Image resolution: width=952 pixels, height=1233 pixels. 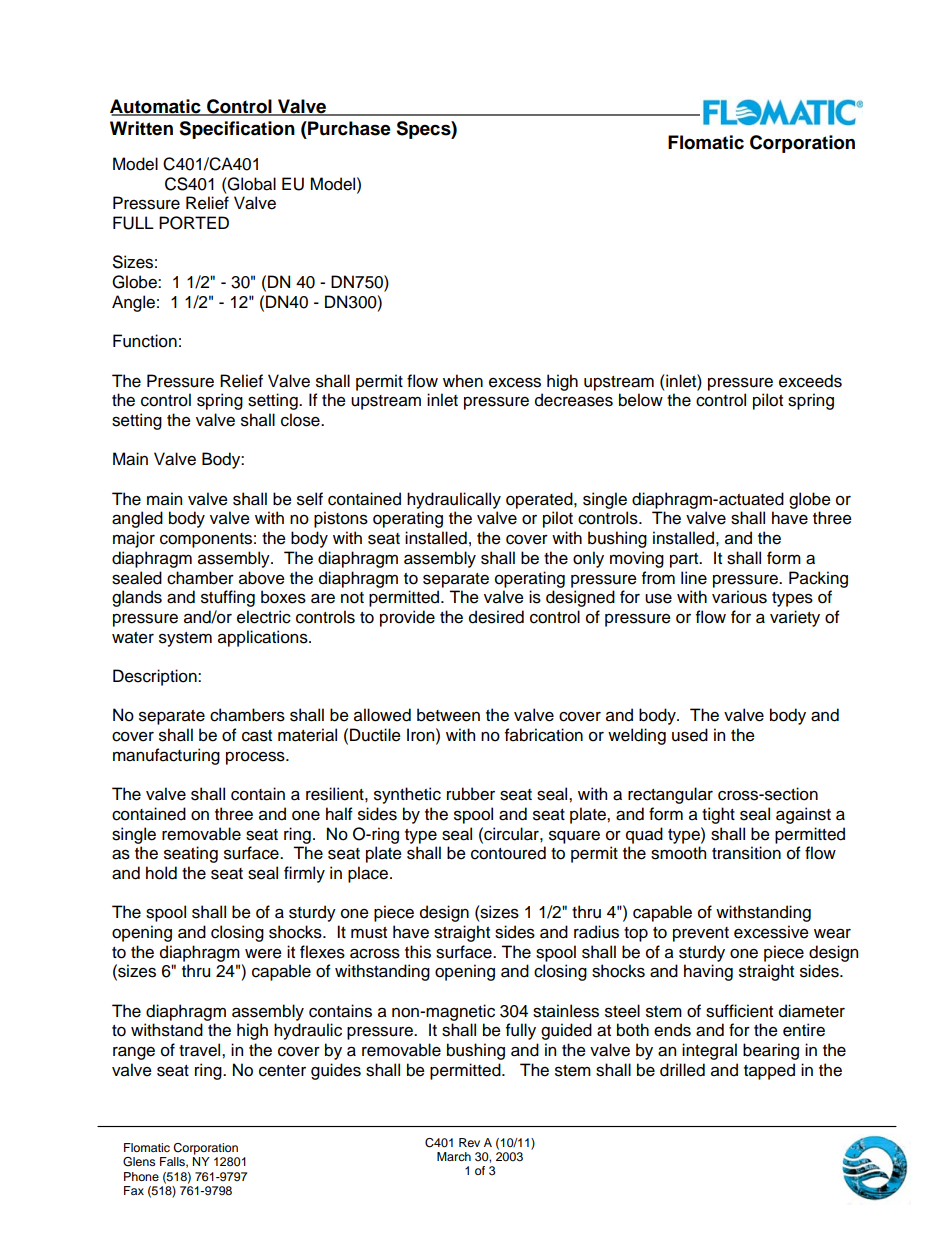 What do you see at coordinates (348, 128) in the screenshot?
I see `Purchase` at bounding box center [348, 128].
